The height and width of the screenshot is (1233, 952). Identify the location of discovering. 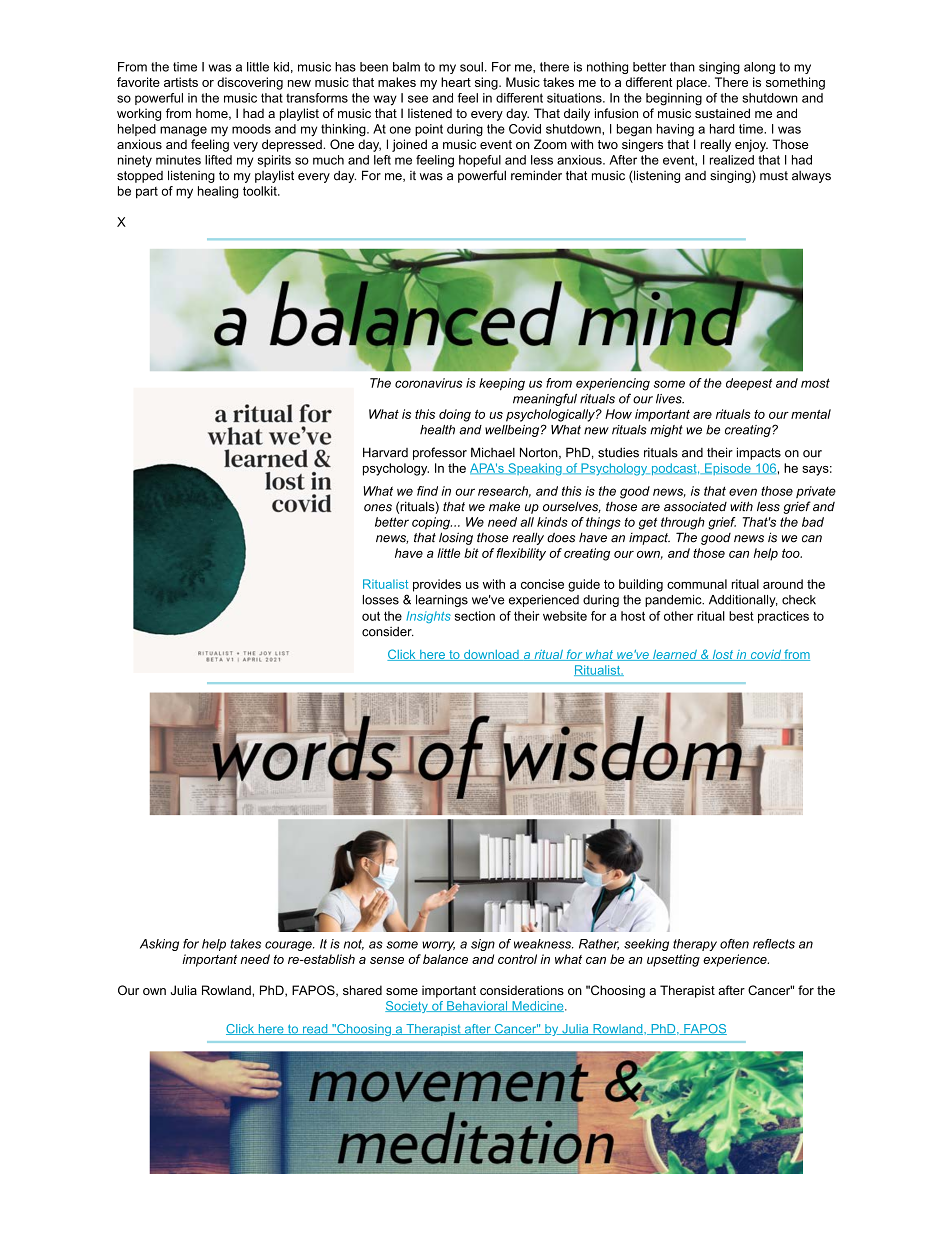
(250, 83).
